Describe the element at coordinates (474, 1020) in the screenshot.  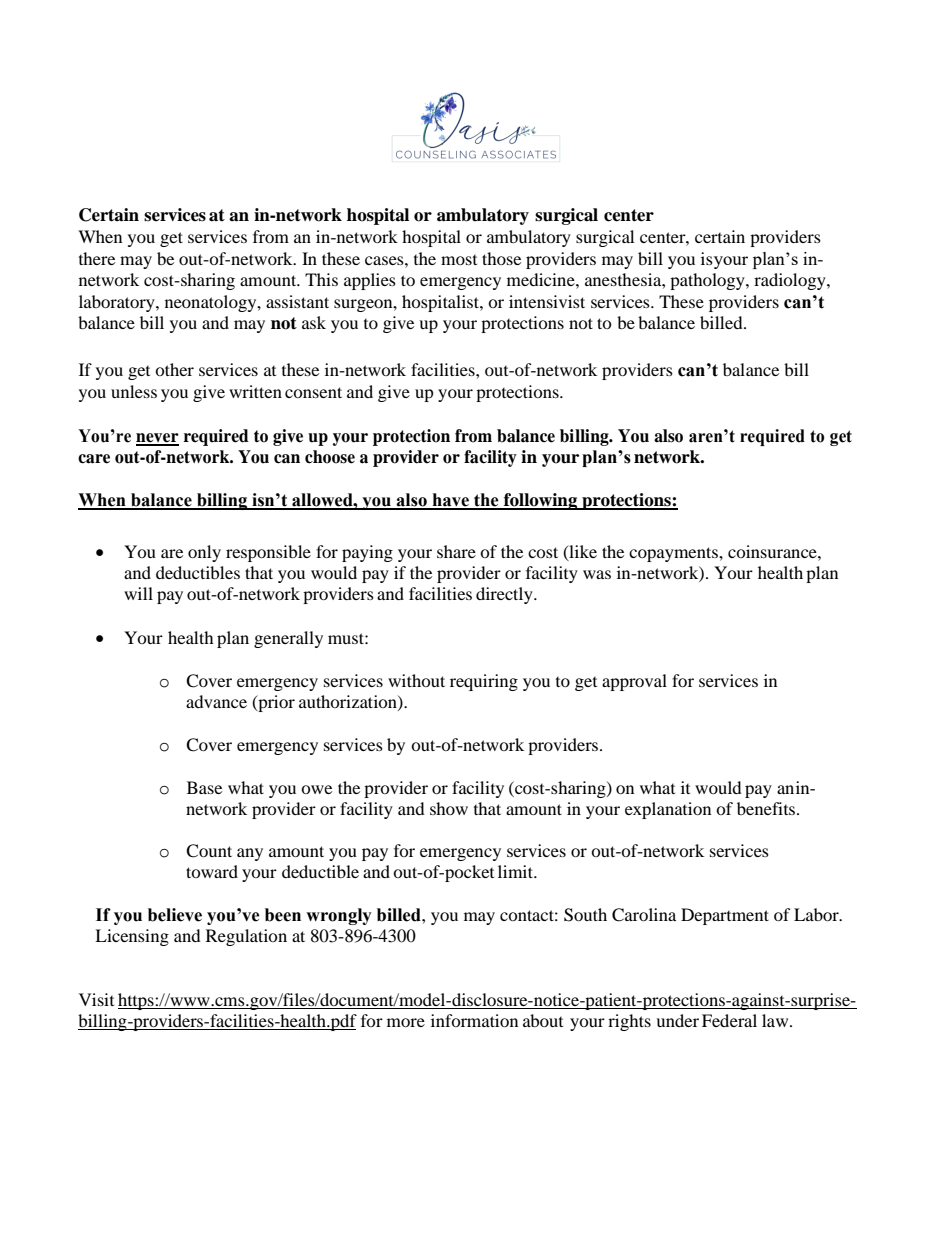
I see `information` at that location.
